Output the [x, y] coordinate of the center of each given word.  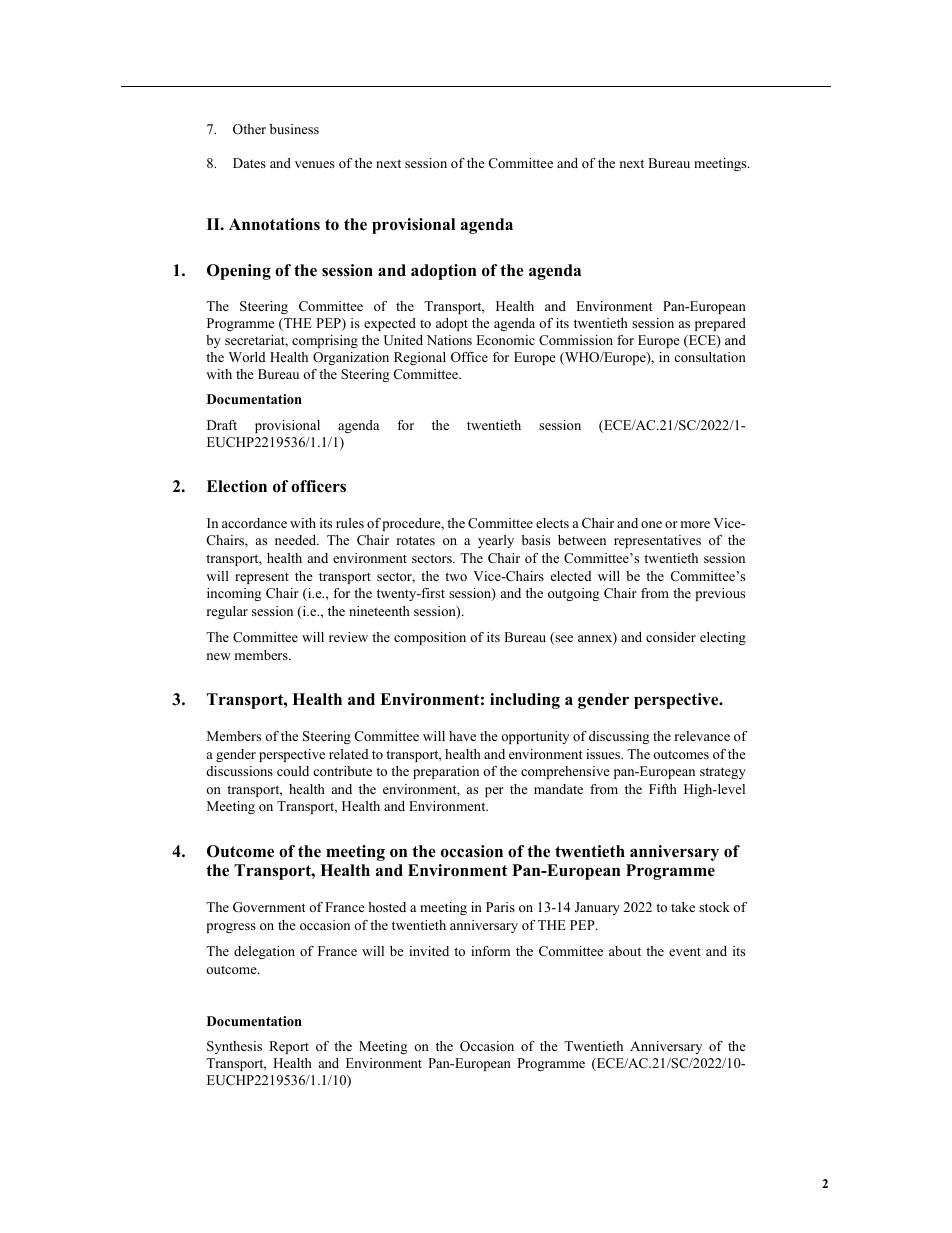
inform [490, 951]
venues [315, 164]
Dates [249, 163]
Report [289, 1047]
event [685, 952]
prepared [720, 324]
